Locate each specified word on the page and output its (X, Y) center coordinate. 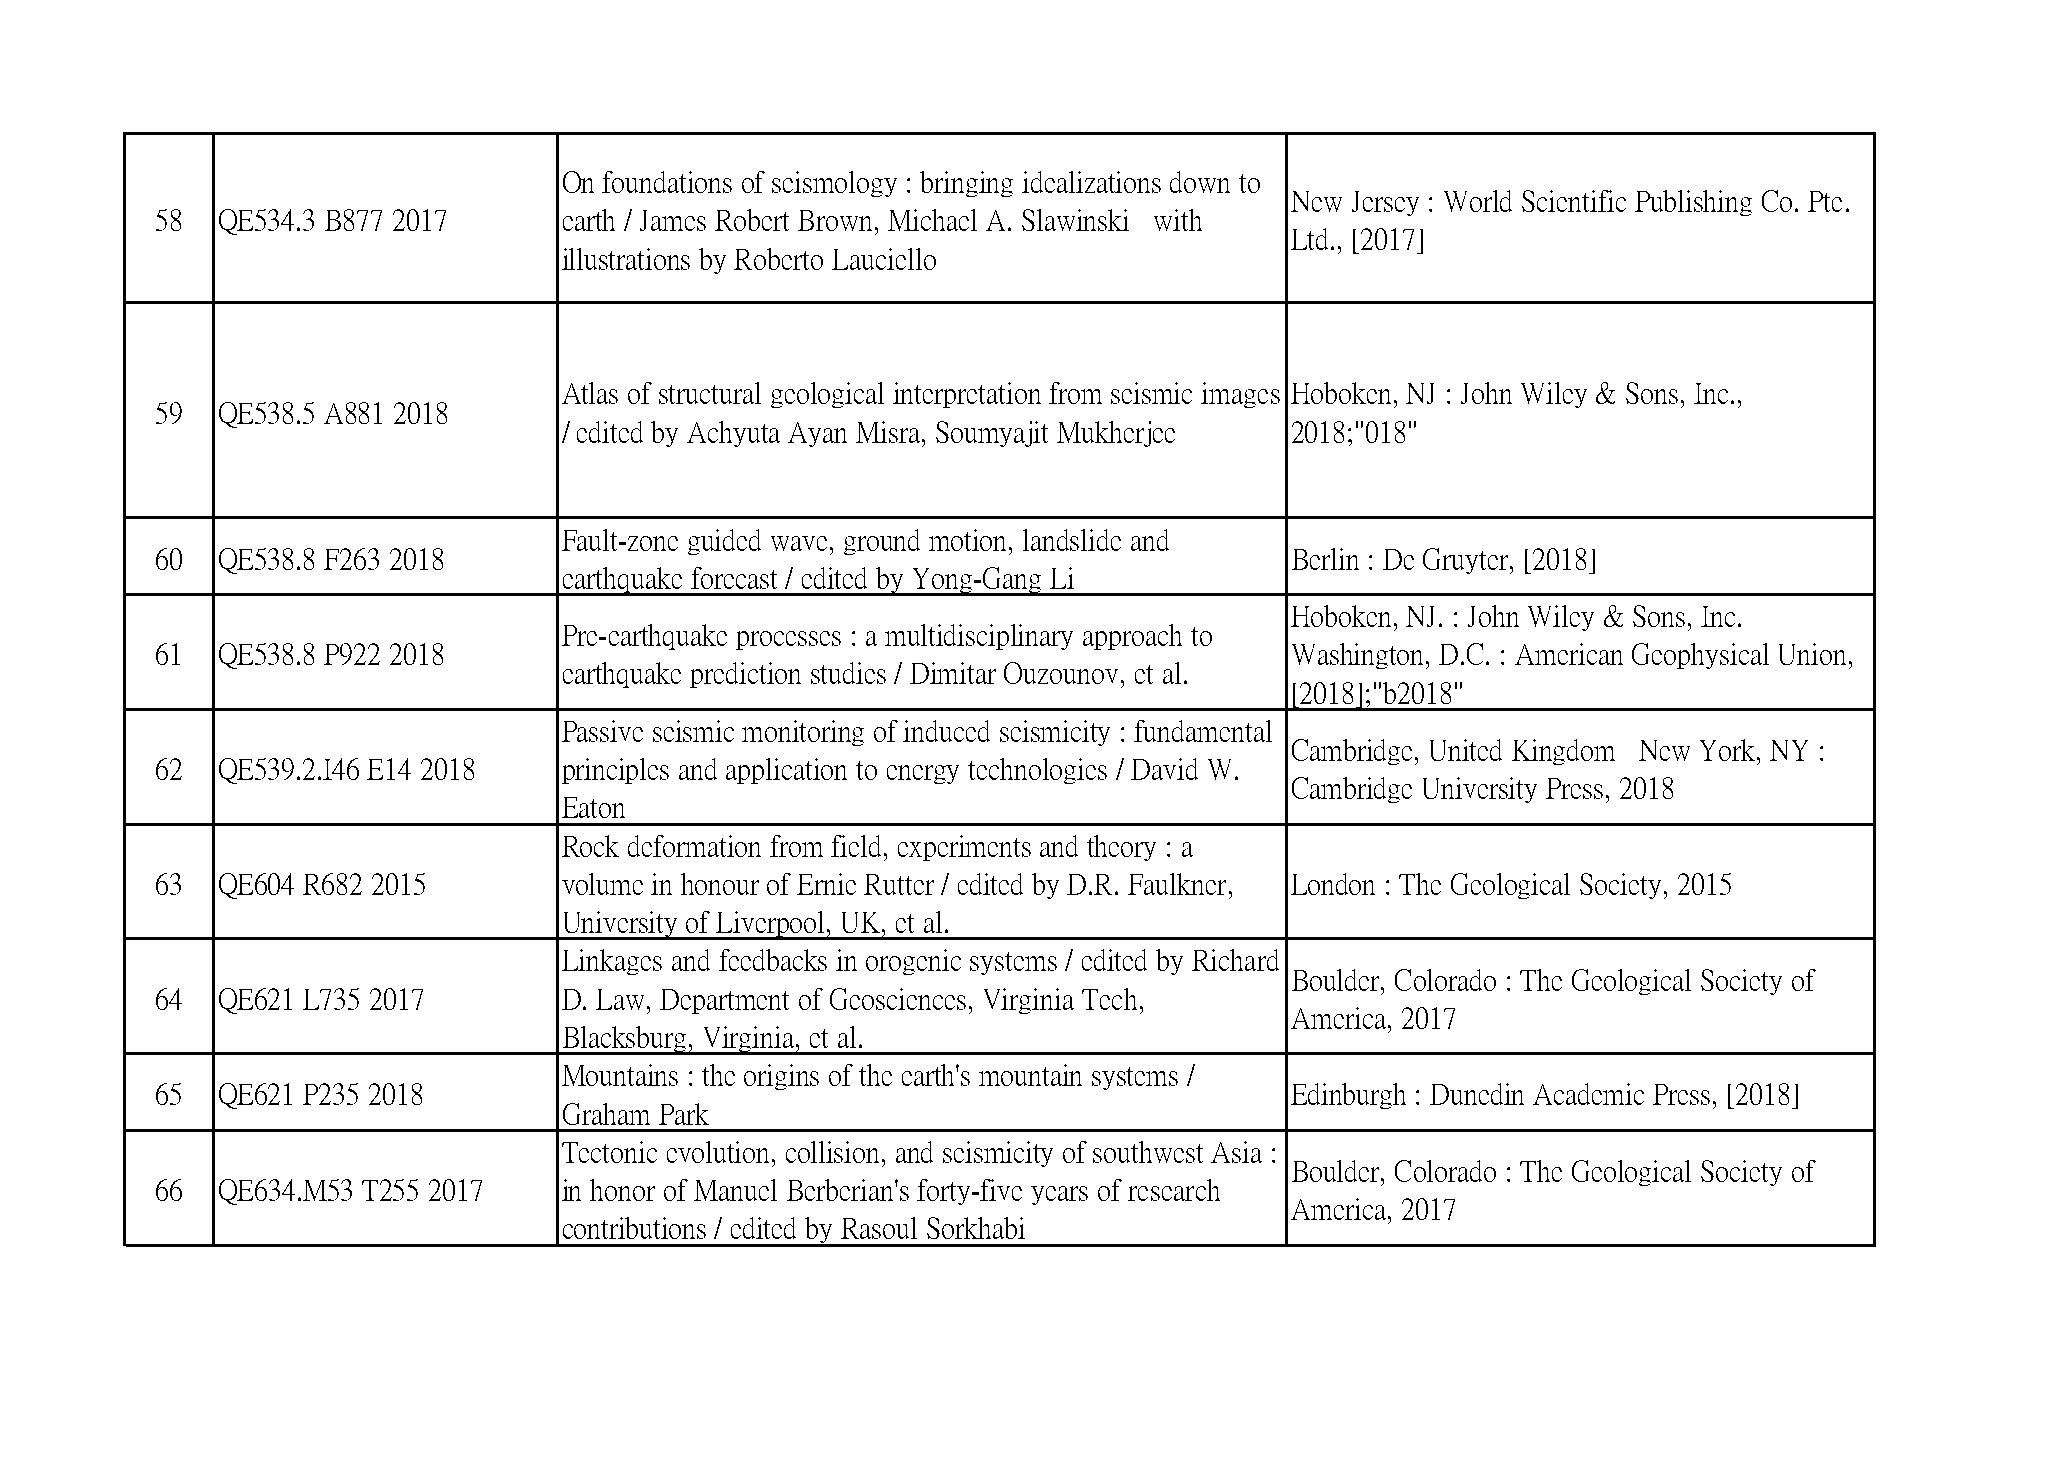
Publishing (1693, 203)
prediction (745, 675)
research (1174, 1190)
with (1178, 220)
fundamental (1203, 731)
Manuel (735, 1190)
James (673, 220)
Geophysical (1700, 656)
